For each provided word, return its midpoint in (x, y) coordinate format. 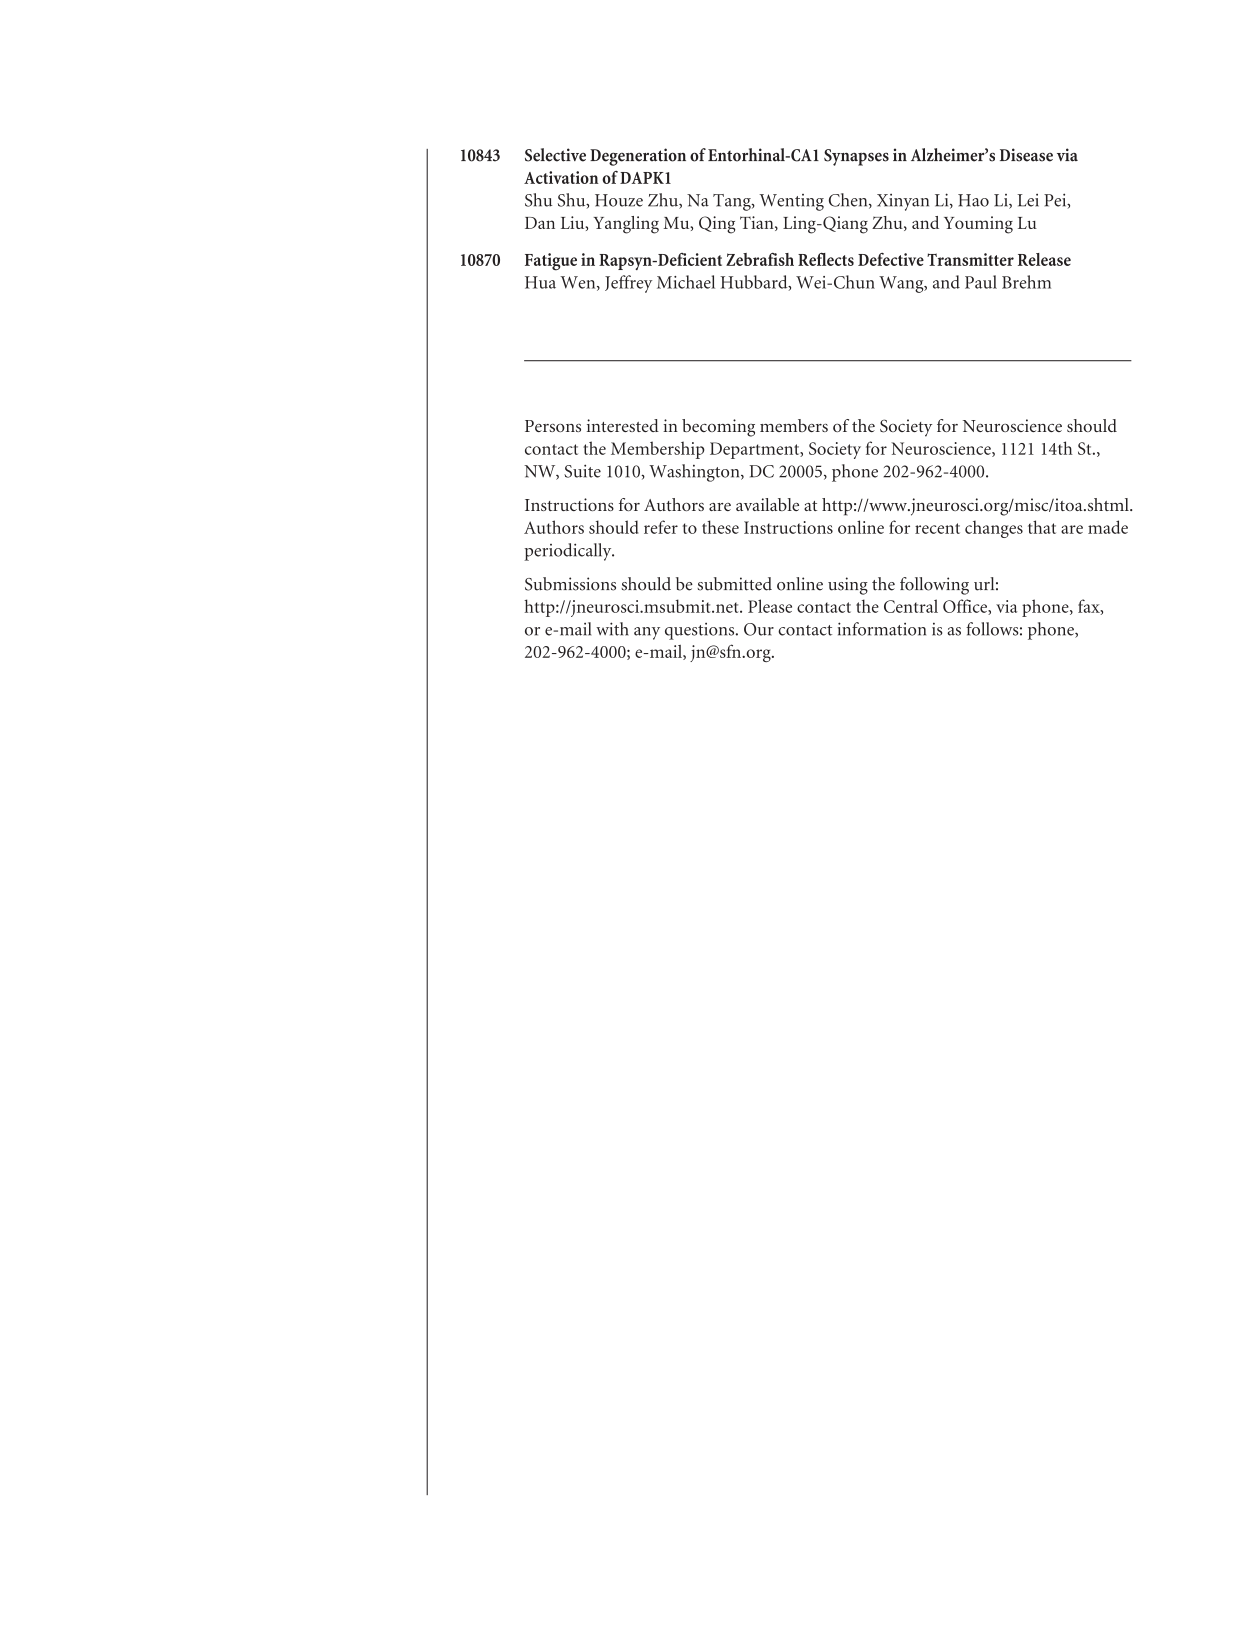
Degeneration (638, 157)
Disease (1026, 155)
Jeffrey (628, 284)
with (612, 629)
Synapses (856, 157)
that (1042, 527)
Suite (582, 471)
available (767, 504)
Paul (981, 282)
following (934, 586)
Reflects (826, 259)
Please (770, 606)
